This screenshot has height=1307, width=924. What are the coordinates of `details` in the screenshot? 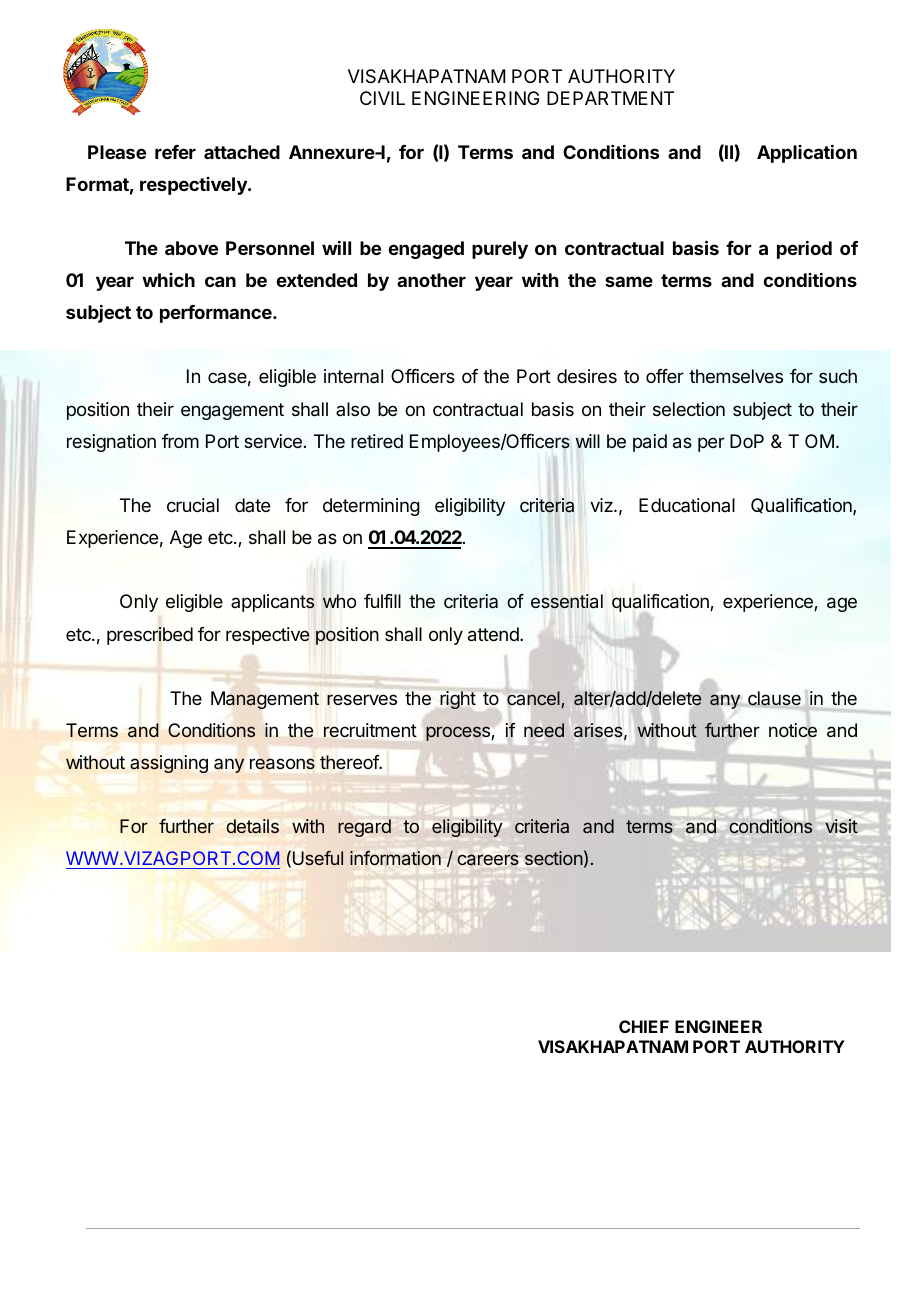 It's located at (252, 826).
